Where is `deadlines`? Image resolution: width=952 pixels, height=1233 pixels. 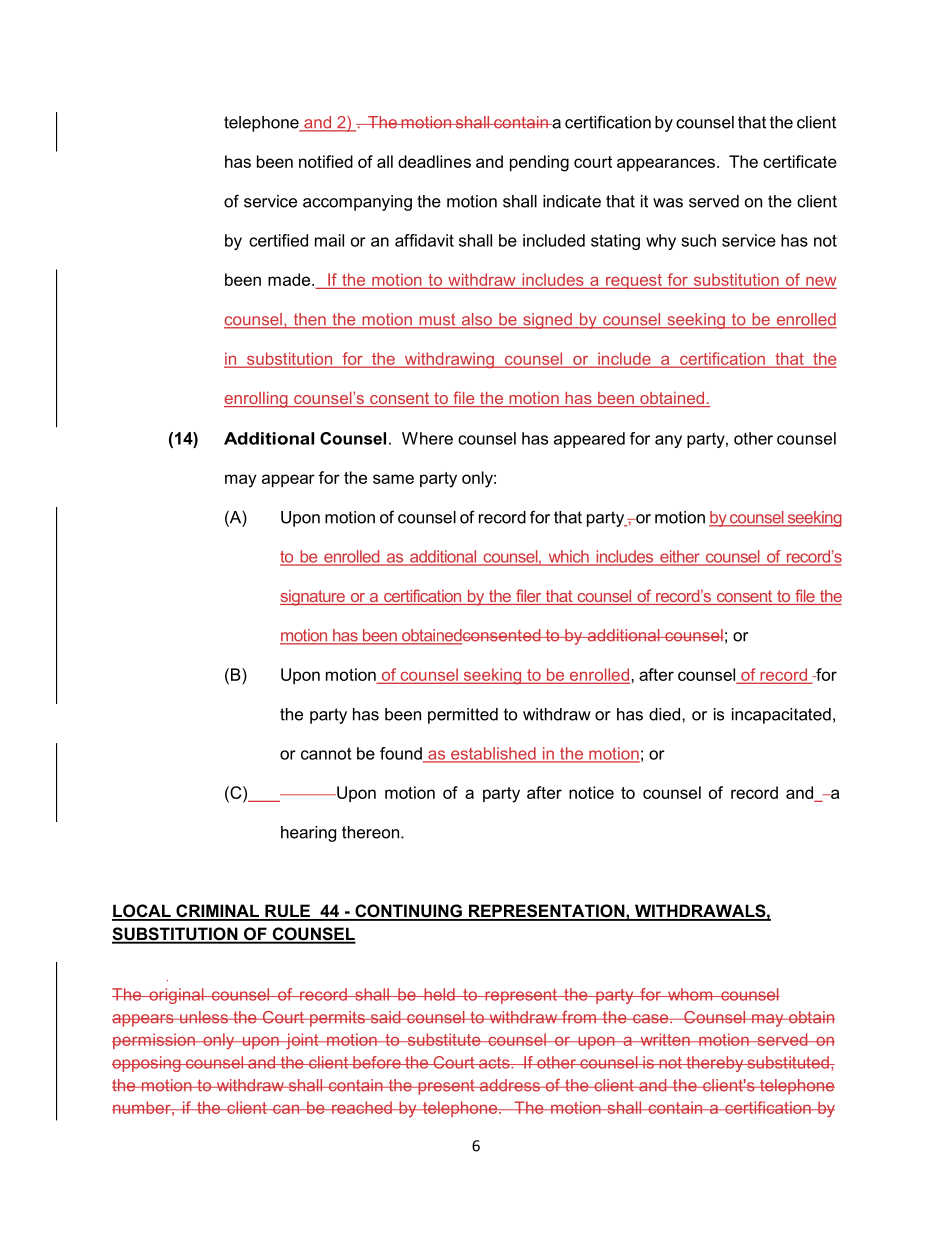 deadlines is located at coordinates (434, 161).
